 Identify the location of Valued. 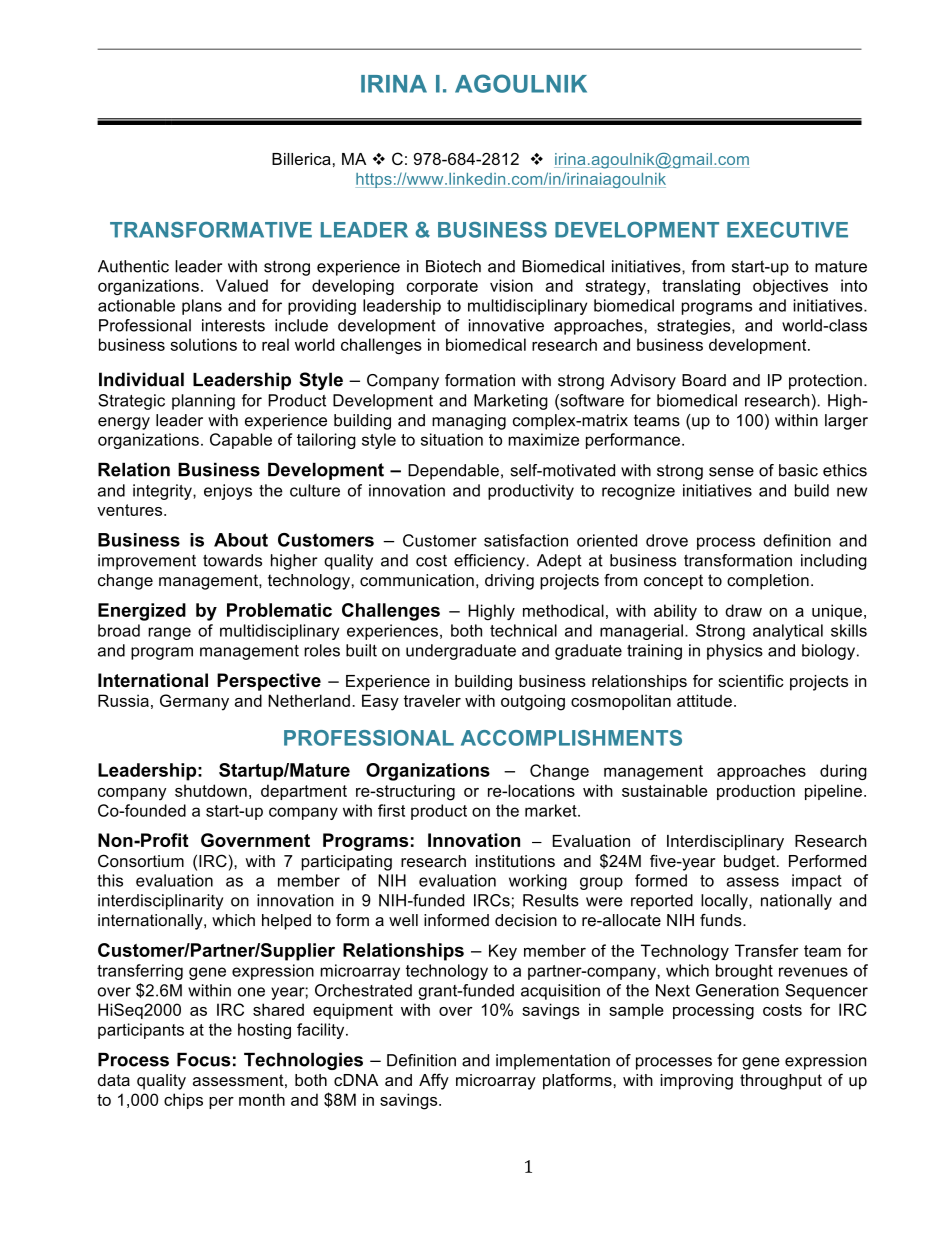
(242, 285).
